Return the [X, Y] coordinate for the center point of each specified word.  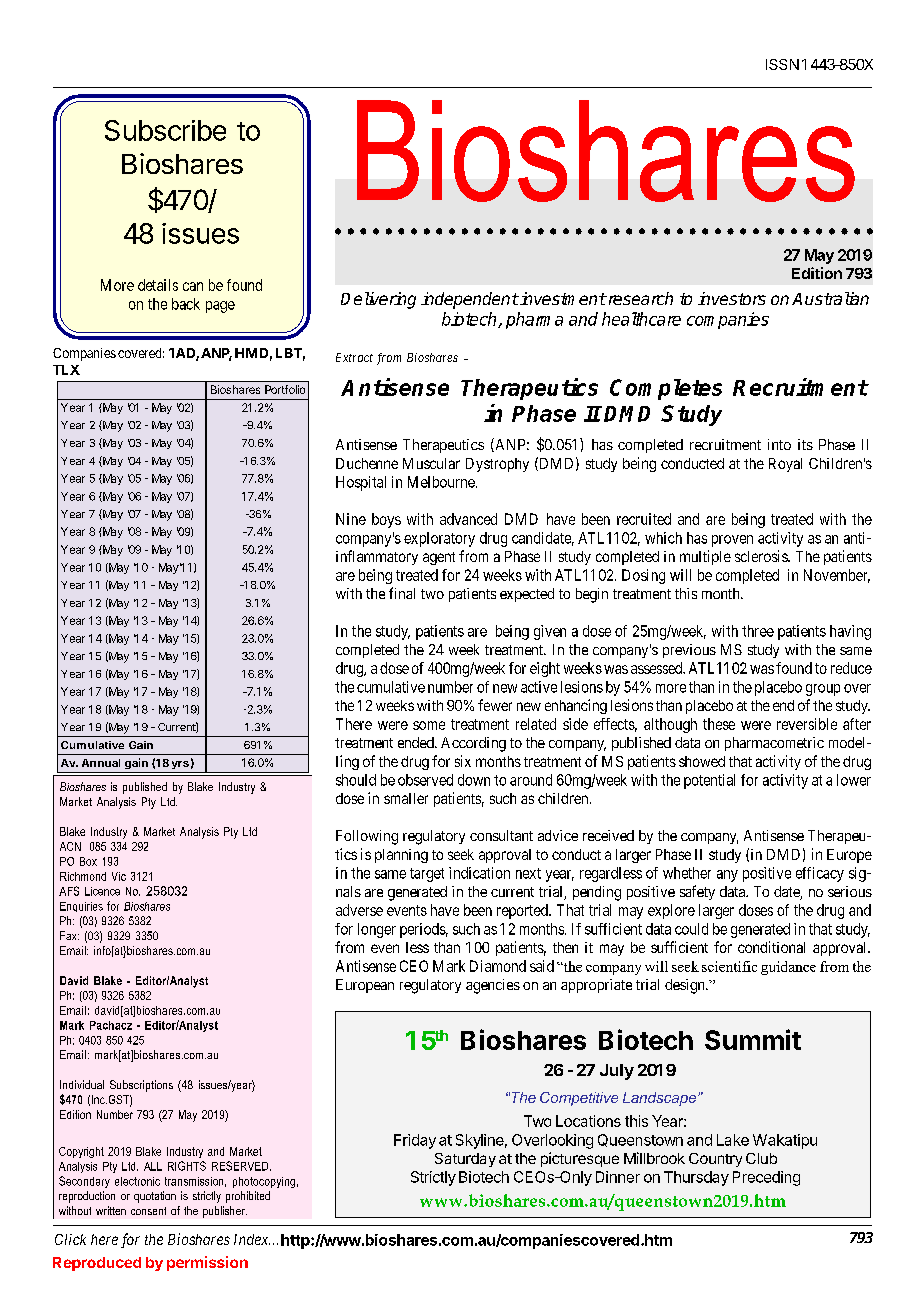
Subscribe [165, 130]
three [758, 631]
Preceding [766, 1178]
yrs [180, 765]
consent [148, 1211]
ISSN [782, 64]
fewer [495, 705]
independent [470, 300]
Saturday [465, 1160]
